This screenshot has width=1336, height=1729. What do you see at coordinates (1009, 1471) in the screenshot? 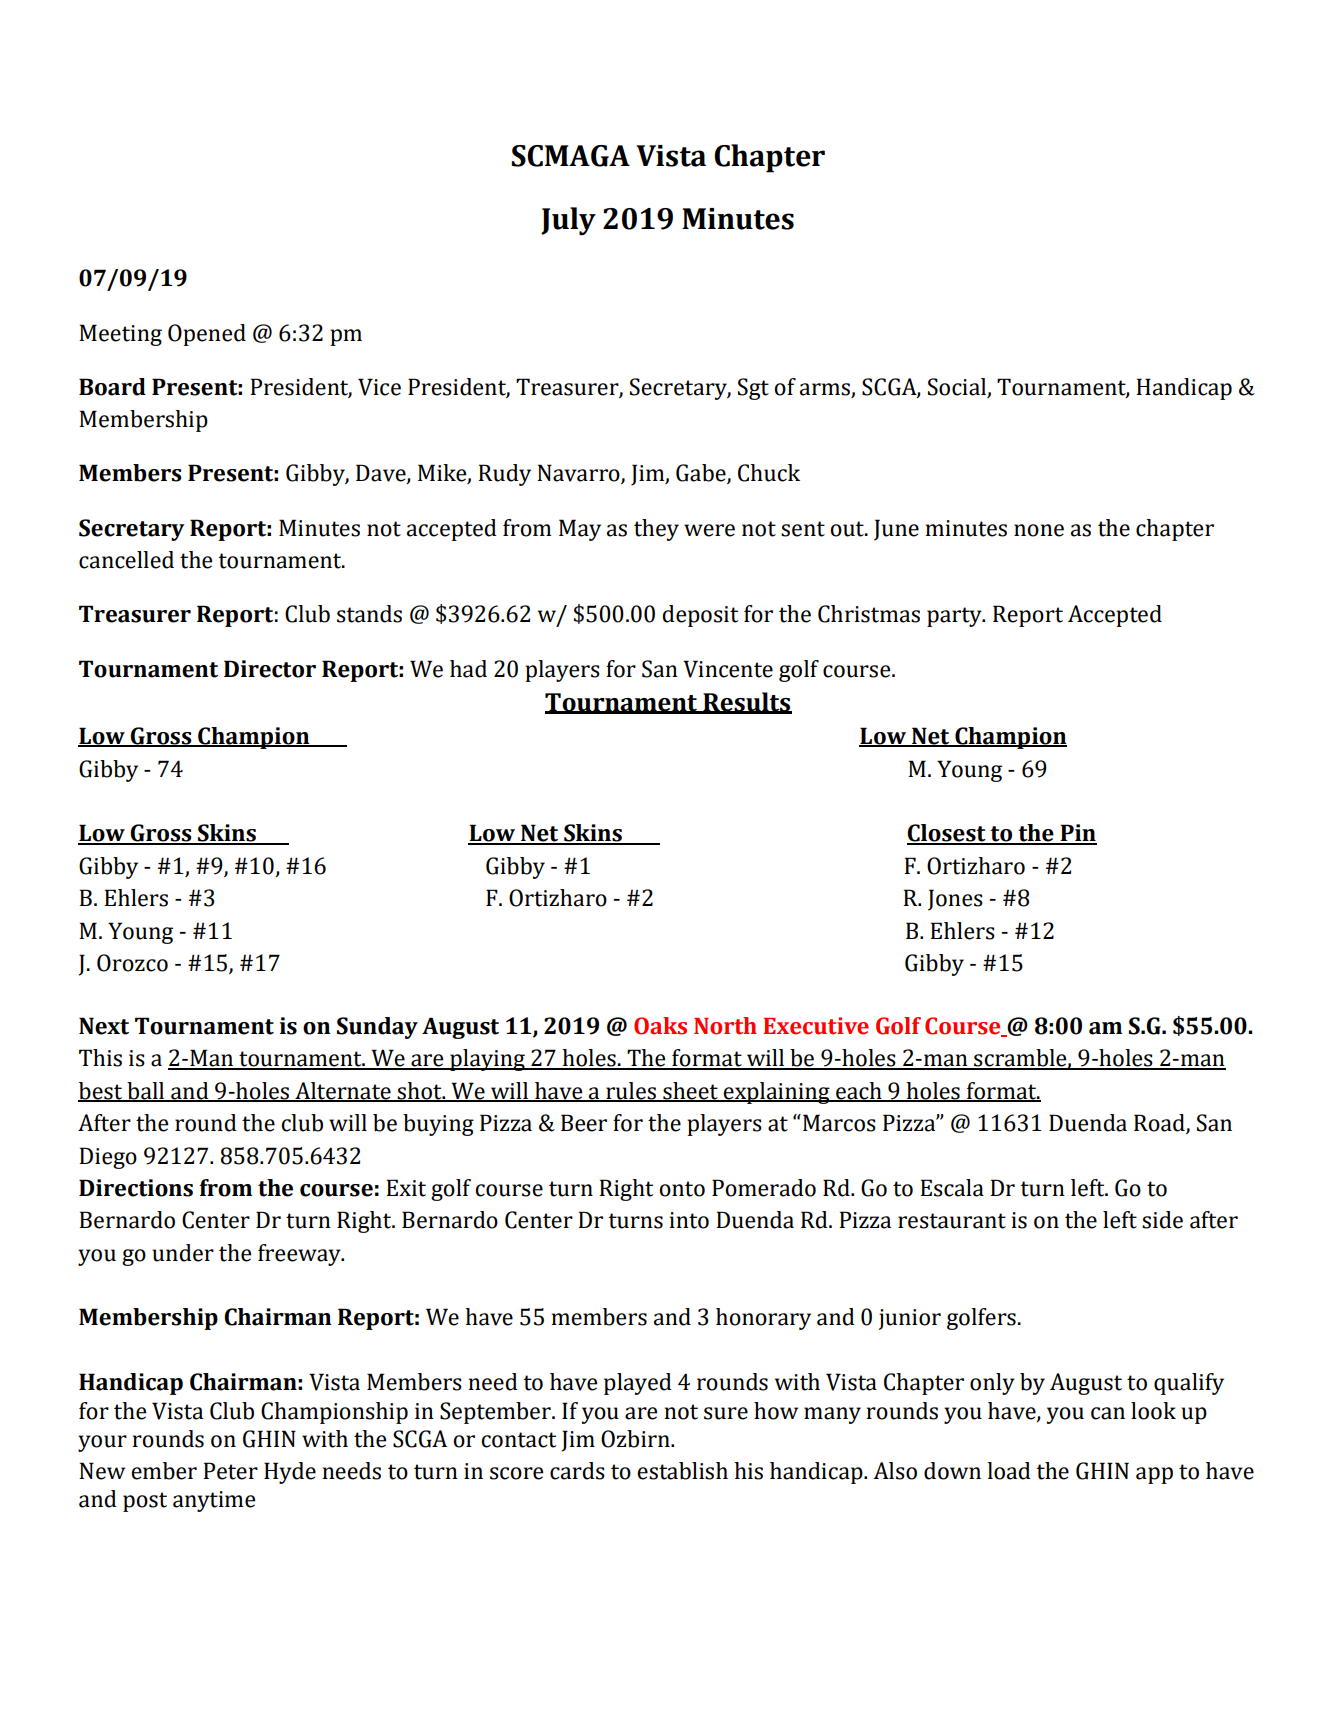
I see `load` at bounding box center [1009, 1471].
